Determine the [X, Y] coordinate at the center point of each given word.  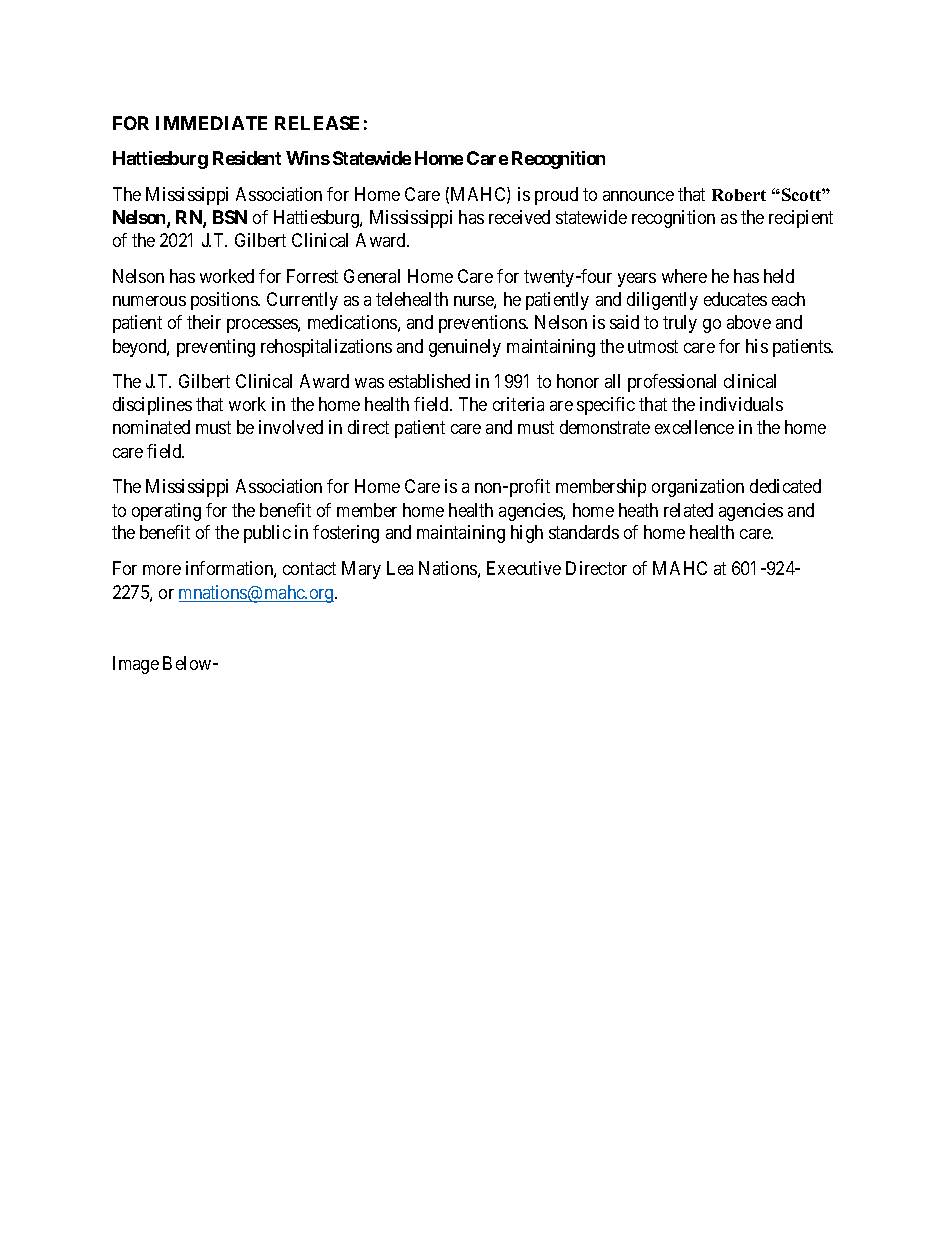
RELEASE [317, 123]
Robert [739, 195]
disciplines [152, 406]
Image [136, 665]
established [429, 381]
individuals [741, 404]
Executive [524, 568]
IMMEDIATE [211, 123]
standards [584, 532]
